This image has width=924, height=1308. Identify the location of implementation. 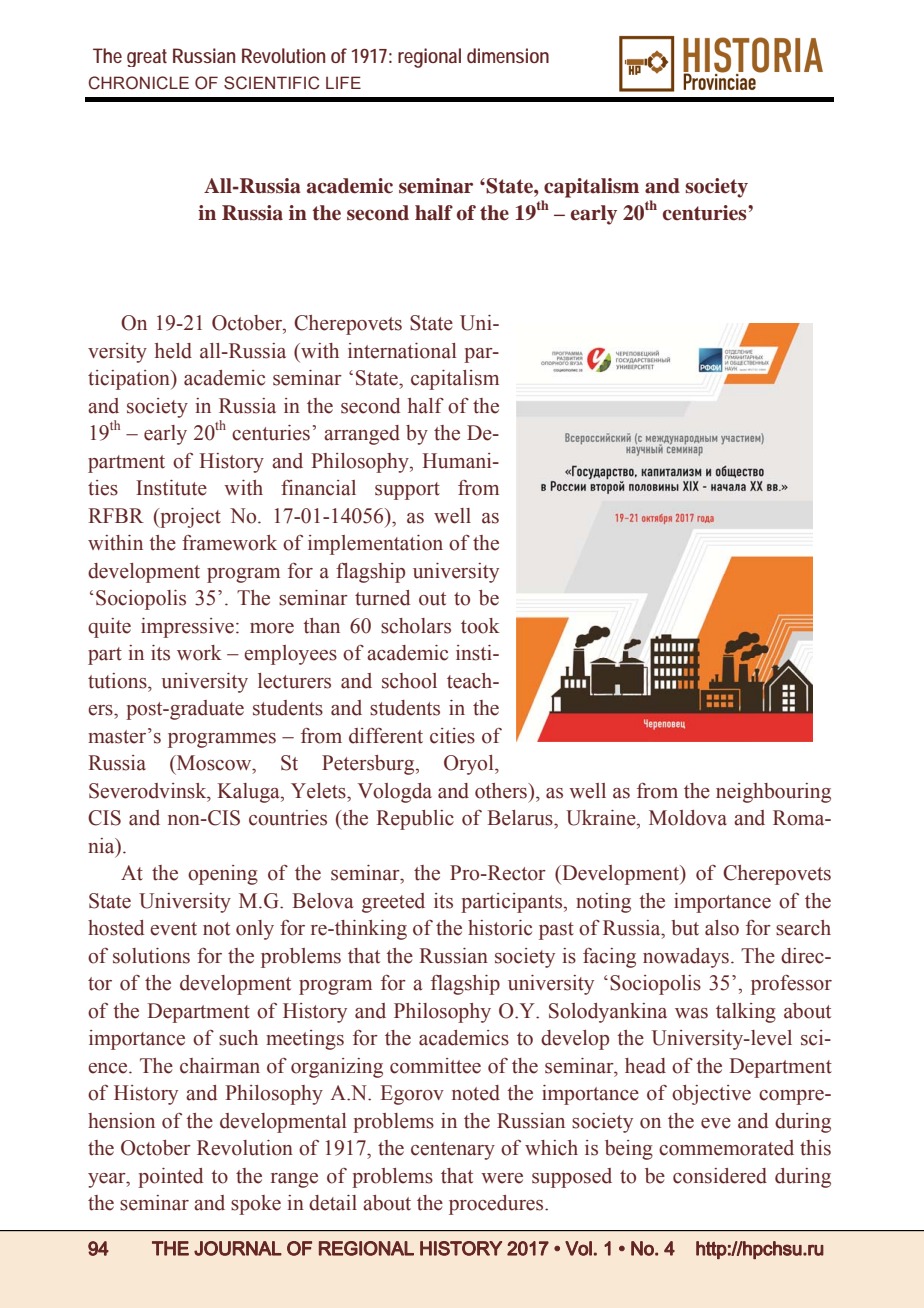
(375, 545).
